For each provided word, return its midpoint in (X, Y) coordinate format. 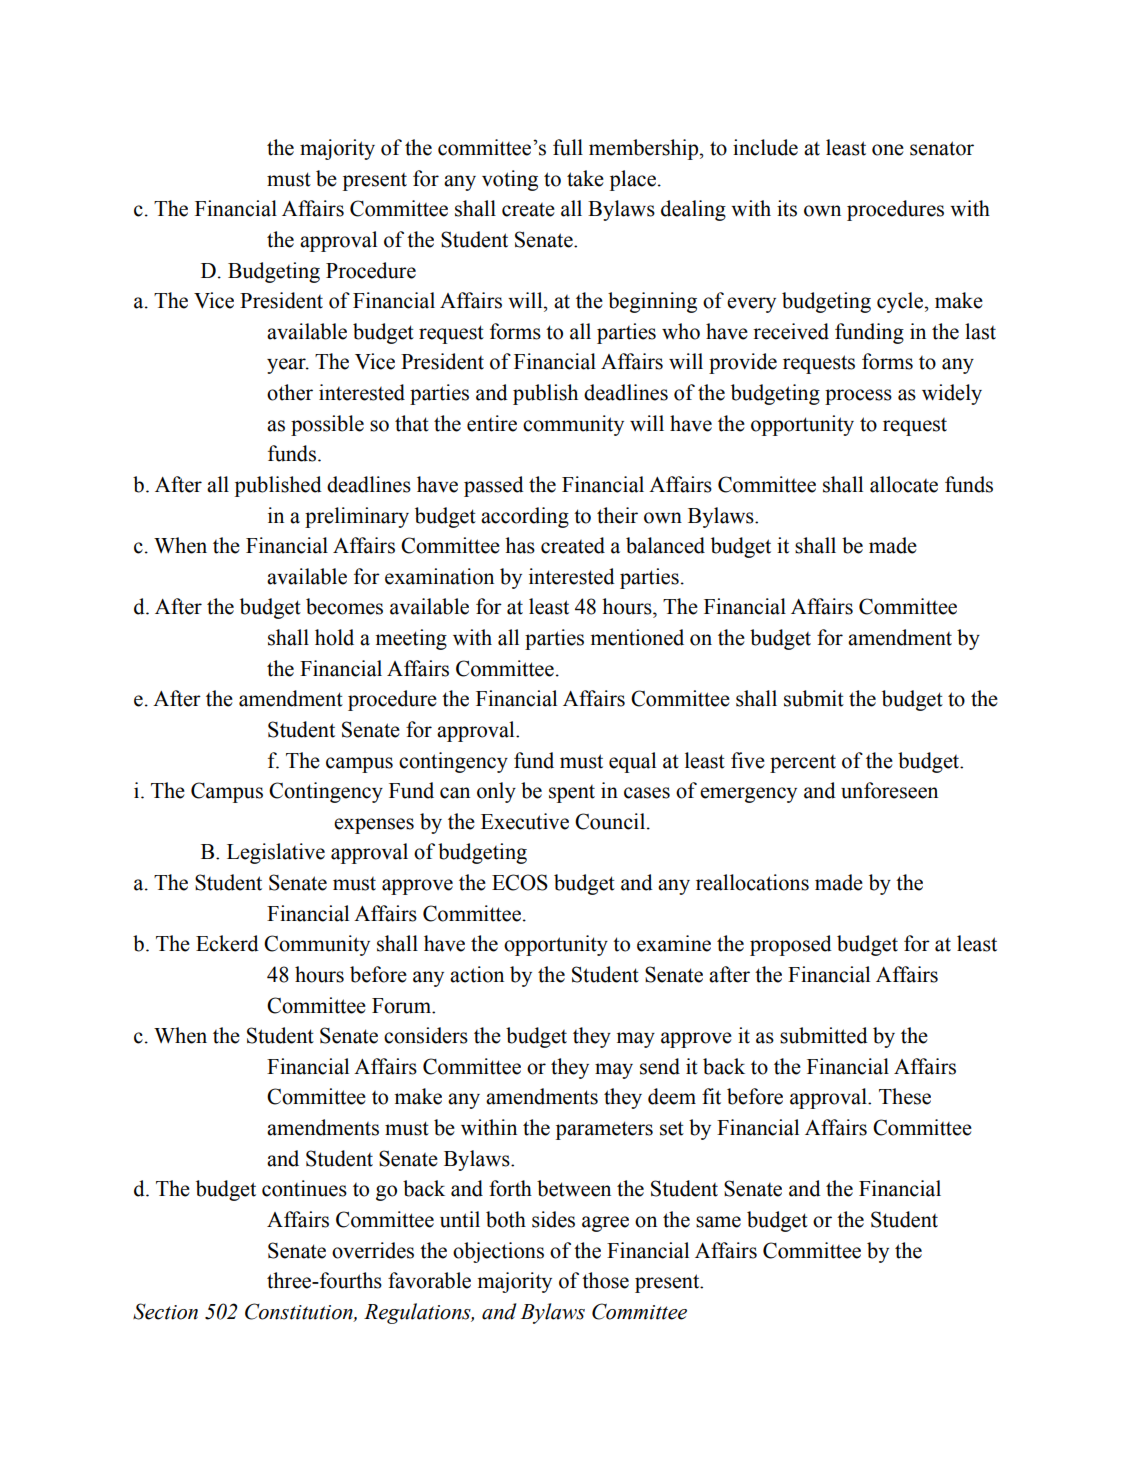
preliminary (357, 517)
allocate (904, 484)
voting (510, 180)
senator (942, 148)
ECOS (520, 882)
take (585, 178)
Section (165, 1311)
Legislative (276, 853)
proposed (791, 945)
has (520, 545)
